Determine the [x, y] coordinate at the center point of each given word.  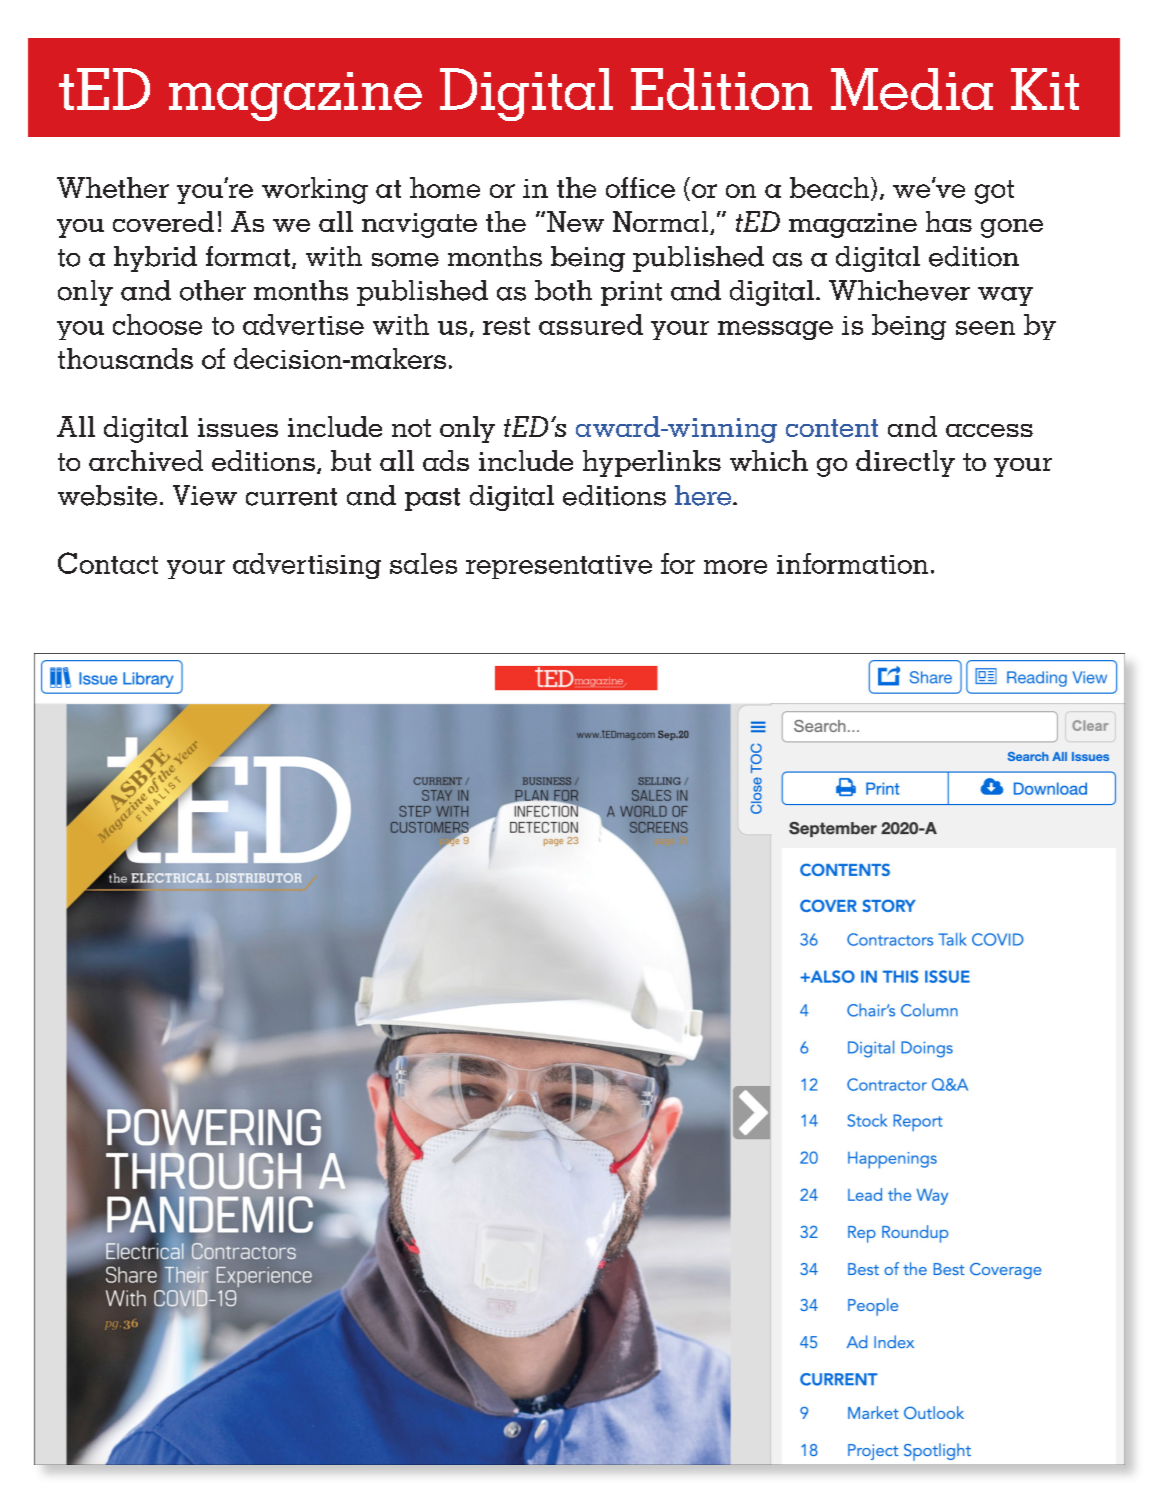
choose [157, 324]
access [989, 430]
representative [559, 567]
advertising [307, 566]
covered [163, 221]
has [949, 221]
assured [591, 324]
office [640, 187]
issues [238, 427]
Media [912, 89]
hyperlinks [652, 463]
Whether [113, 187]
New [575, 221]
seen [985, 328]
